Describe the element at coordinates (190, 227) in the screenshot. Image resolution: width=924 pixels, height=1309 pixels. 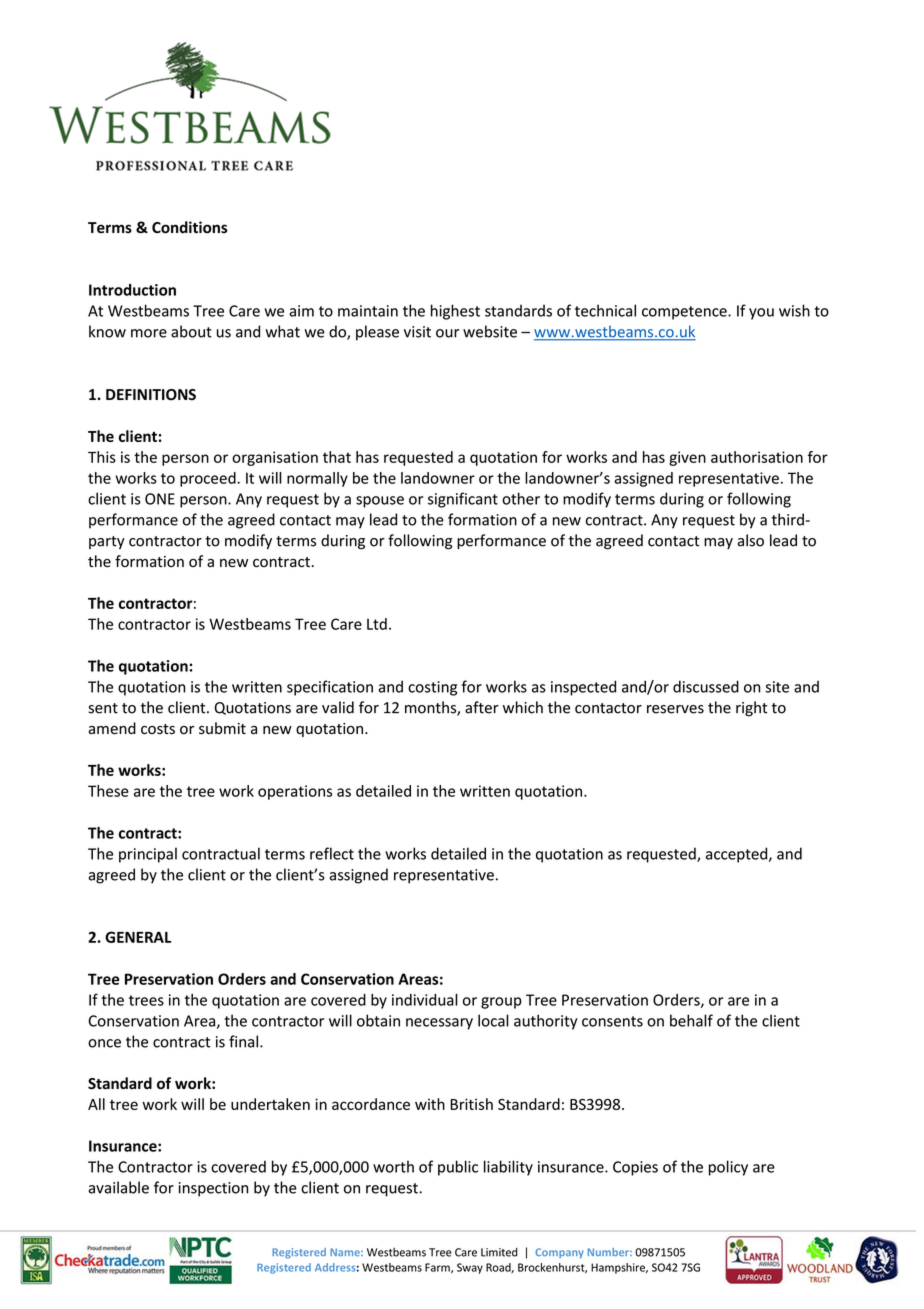
I see `Conditions` at that location.
